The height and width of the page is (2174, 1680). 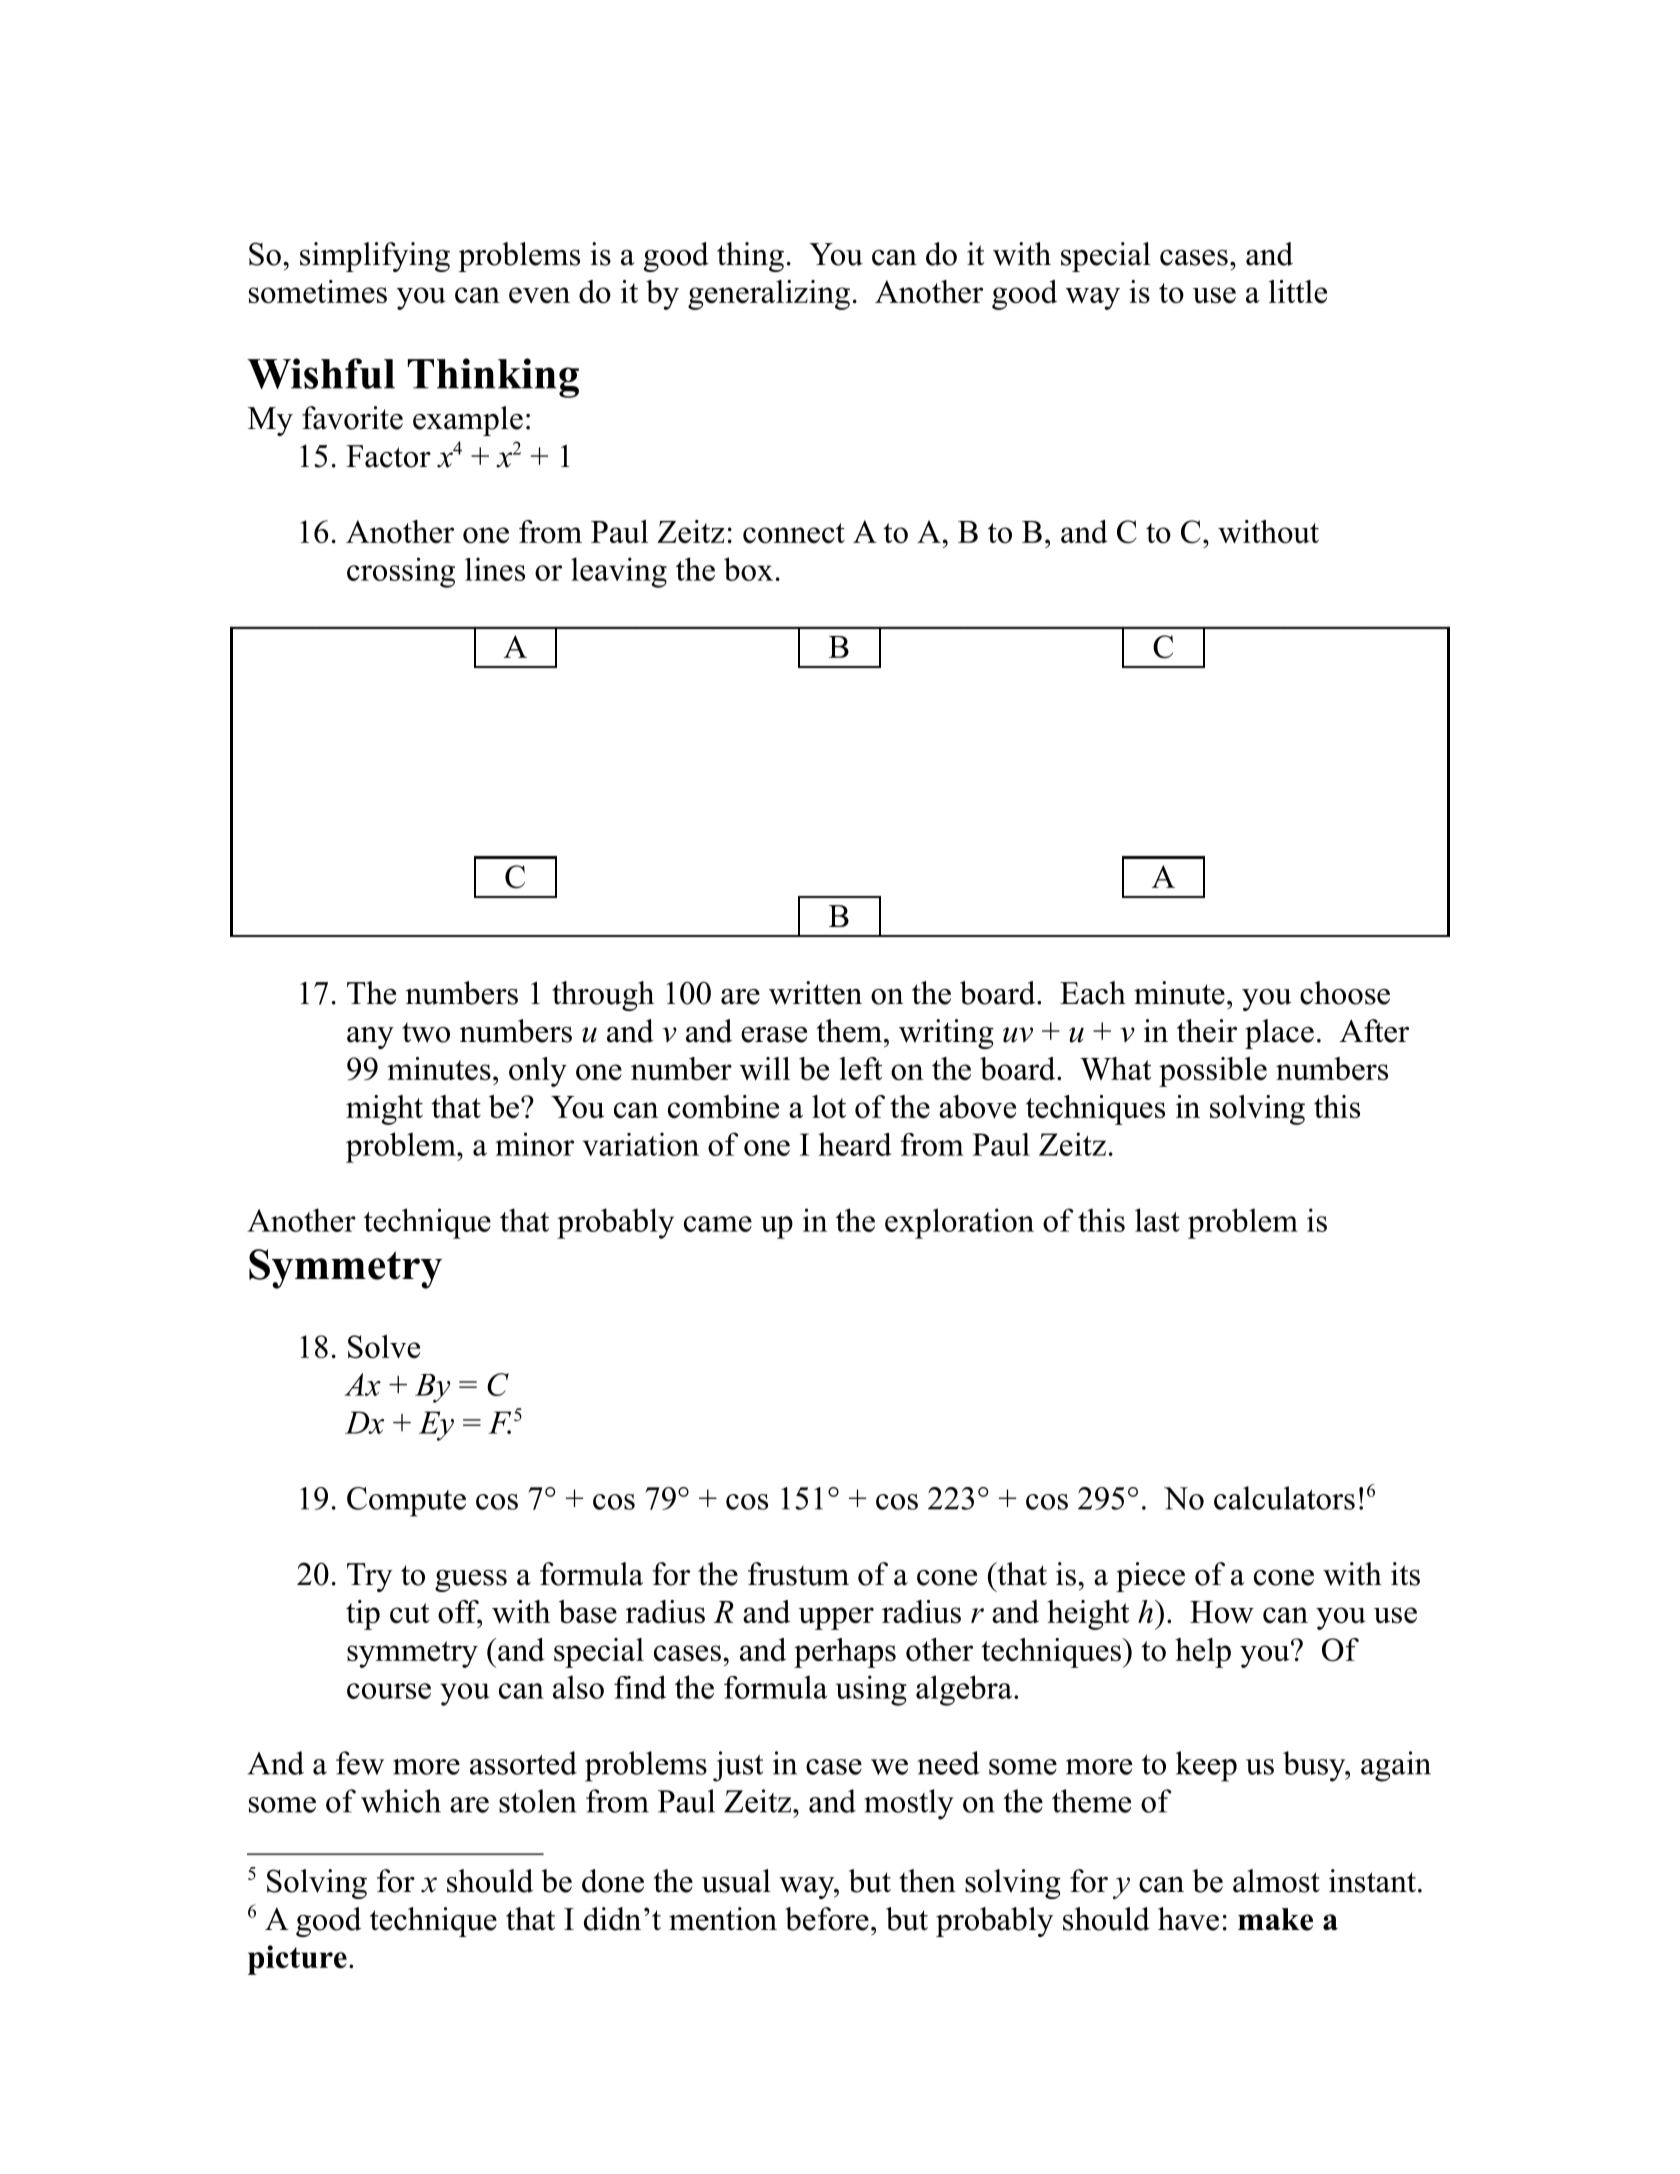 What do you see at coordinates (1298, 291) in the page?
I see `little` at bounding box center [1298, 291].
